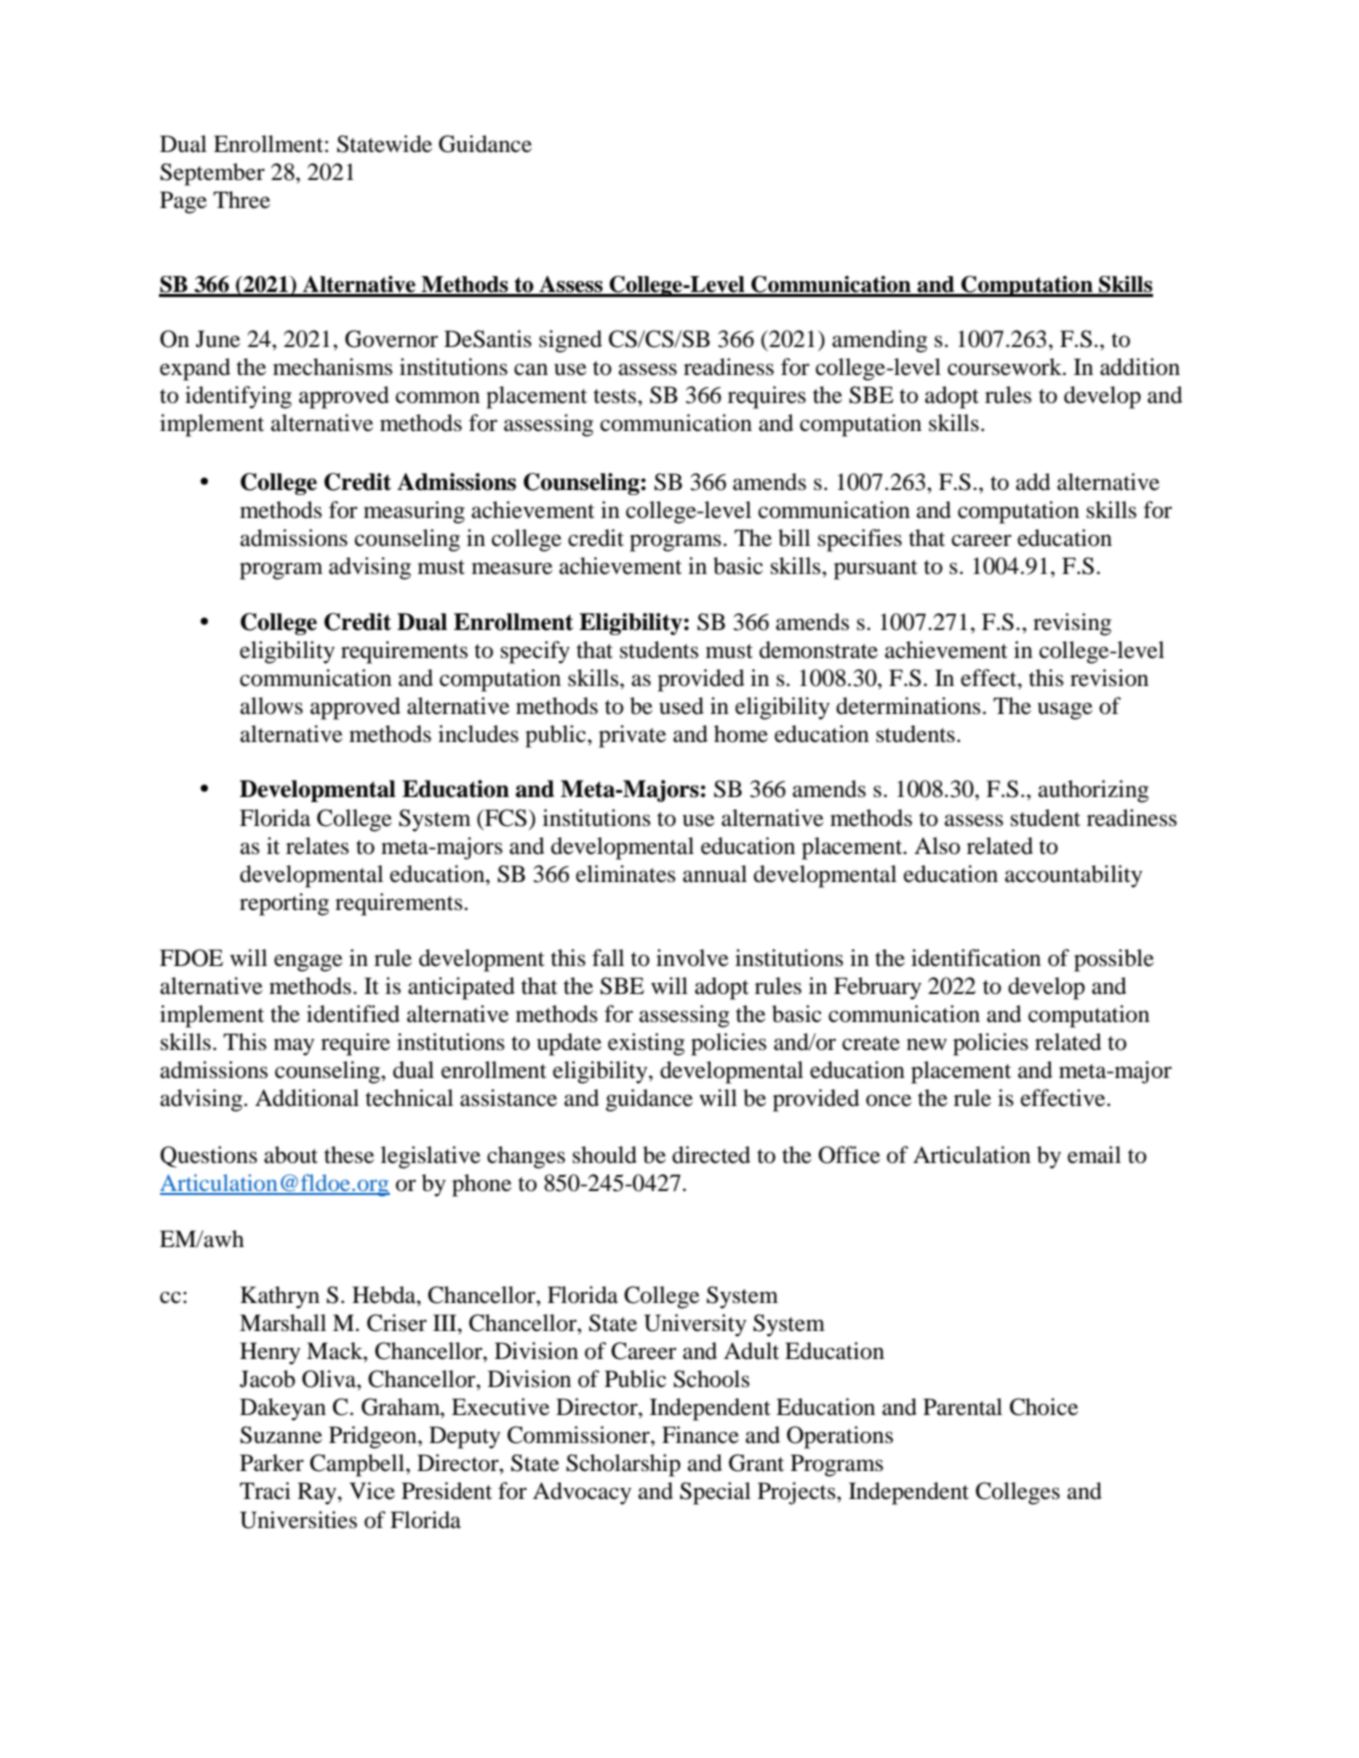  What do you see at coordinates (937, 846) in the screenshot?
I see `Also` at bounding box center [937, 846].
